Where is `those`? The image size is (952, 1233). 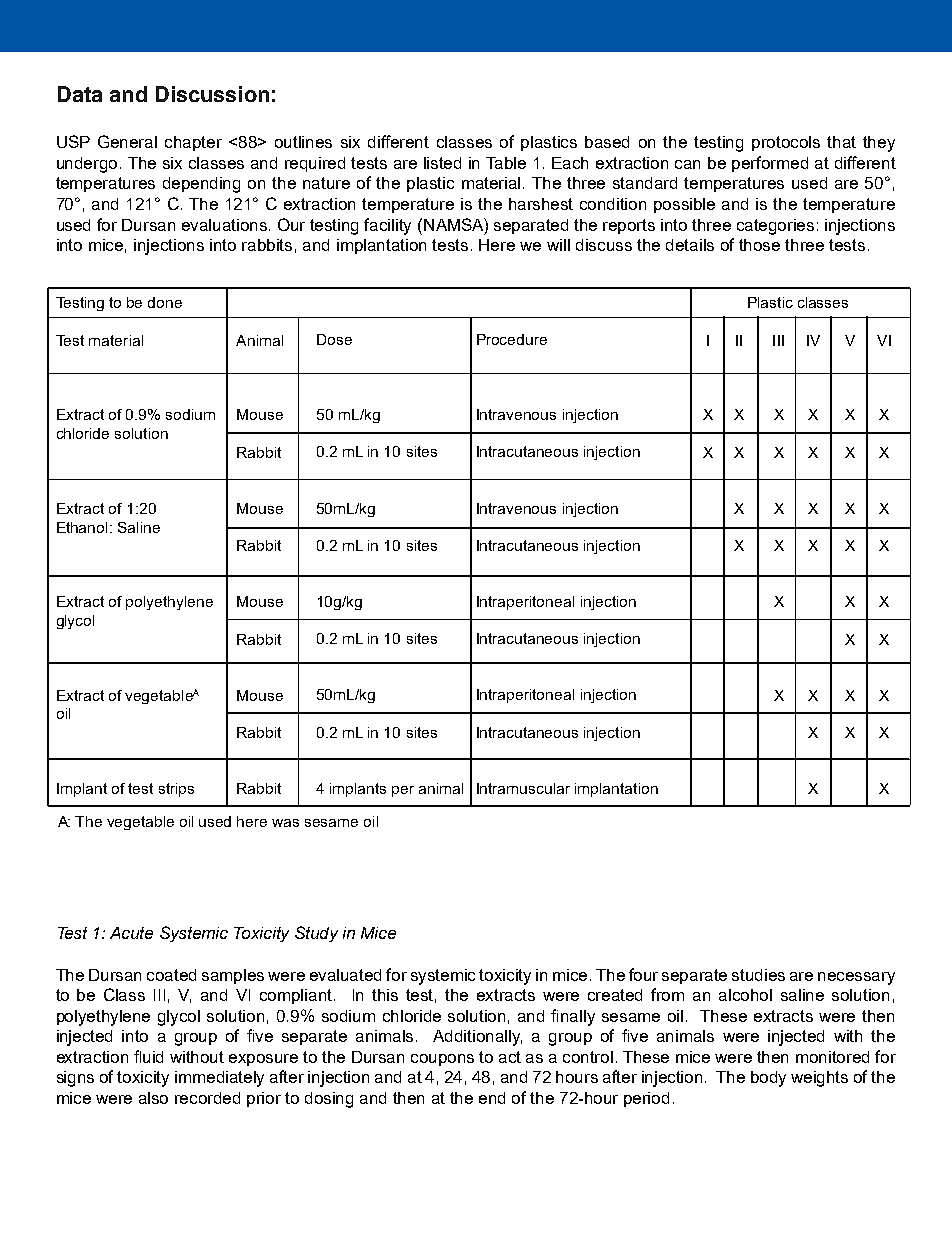
those is located at coordinates (759, 245).
